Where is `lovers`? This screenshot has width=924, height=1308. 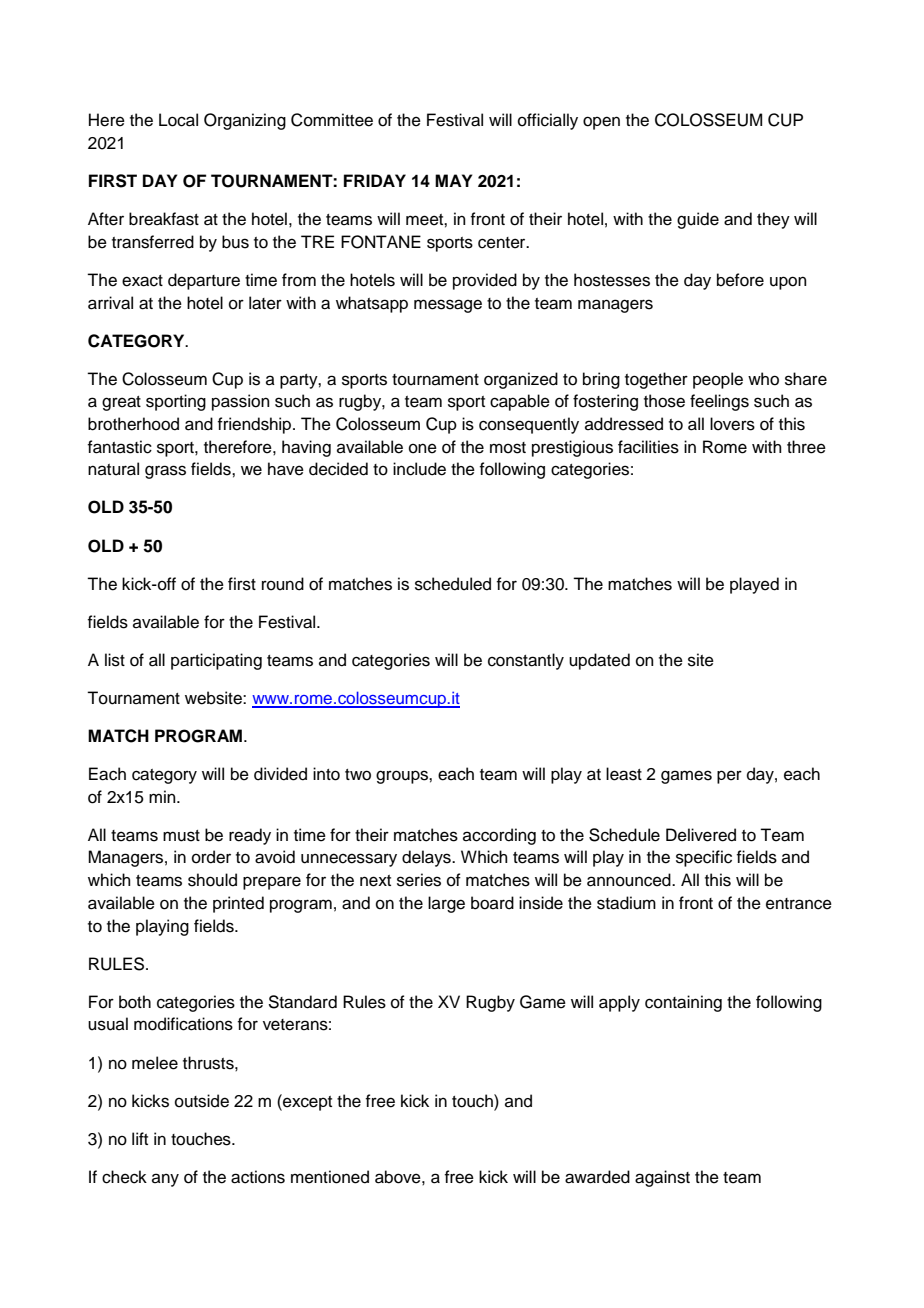
lovers is located at coordinates (732, 424).
